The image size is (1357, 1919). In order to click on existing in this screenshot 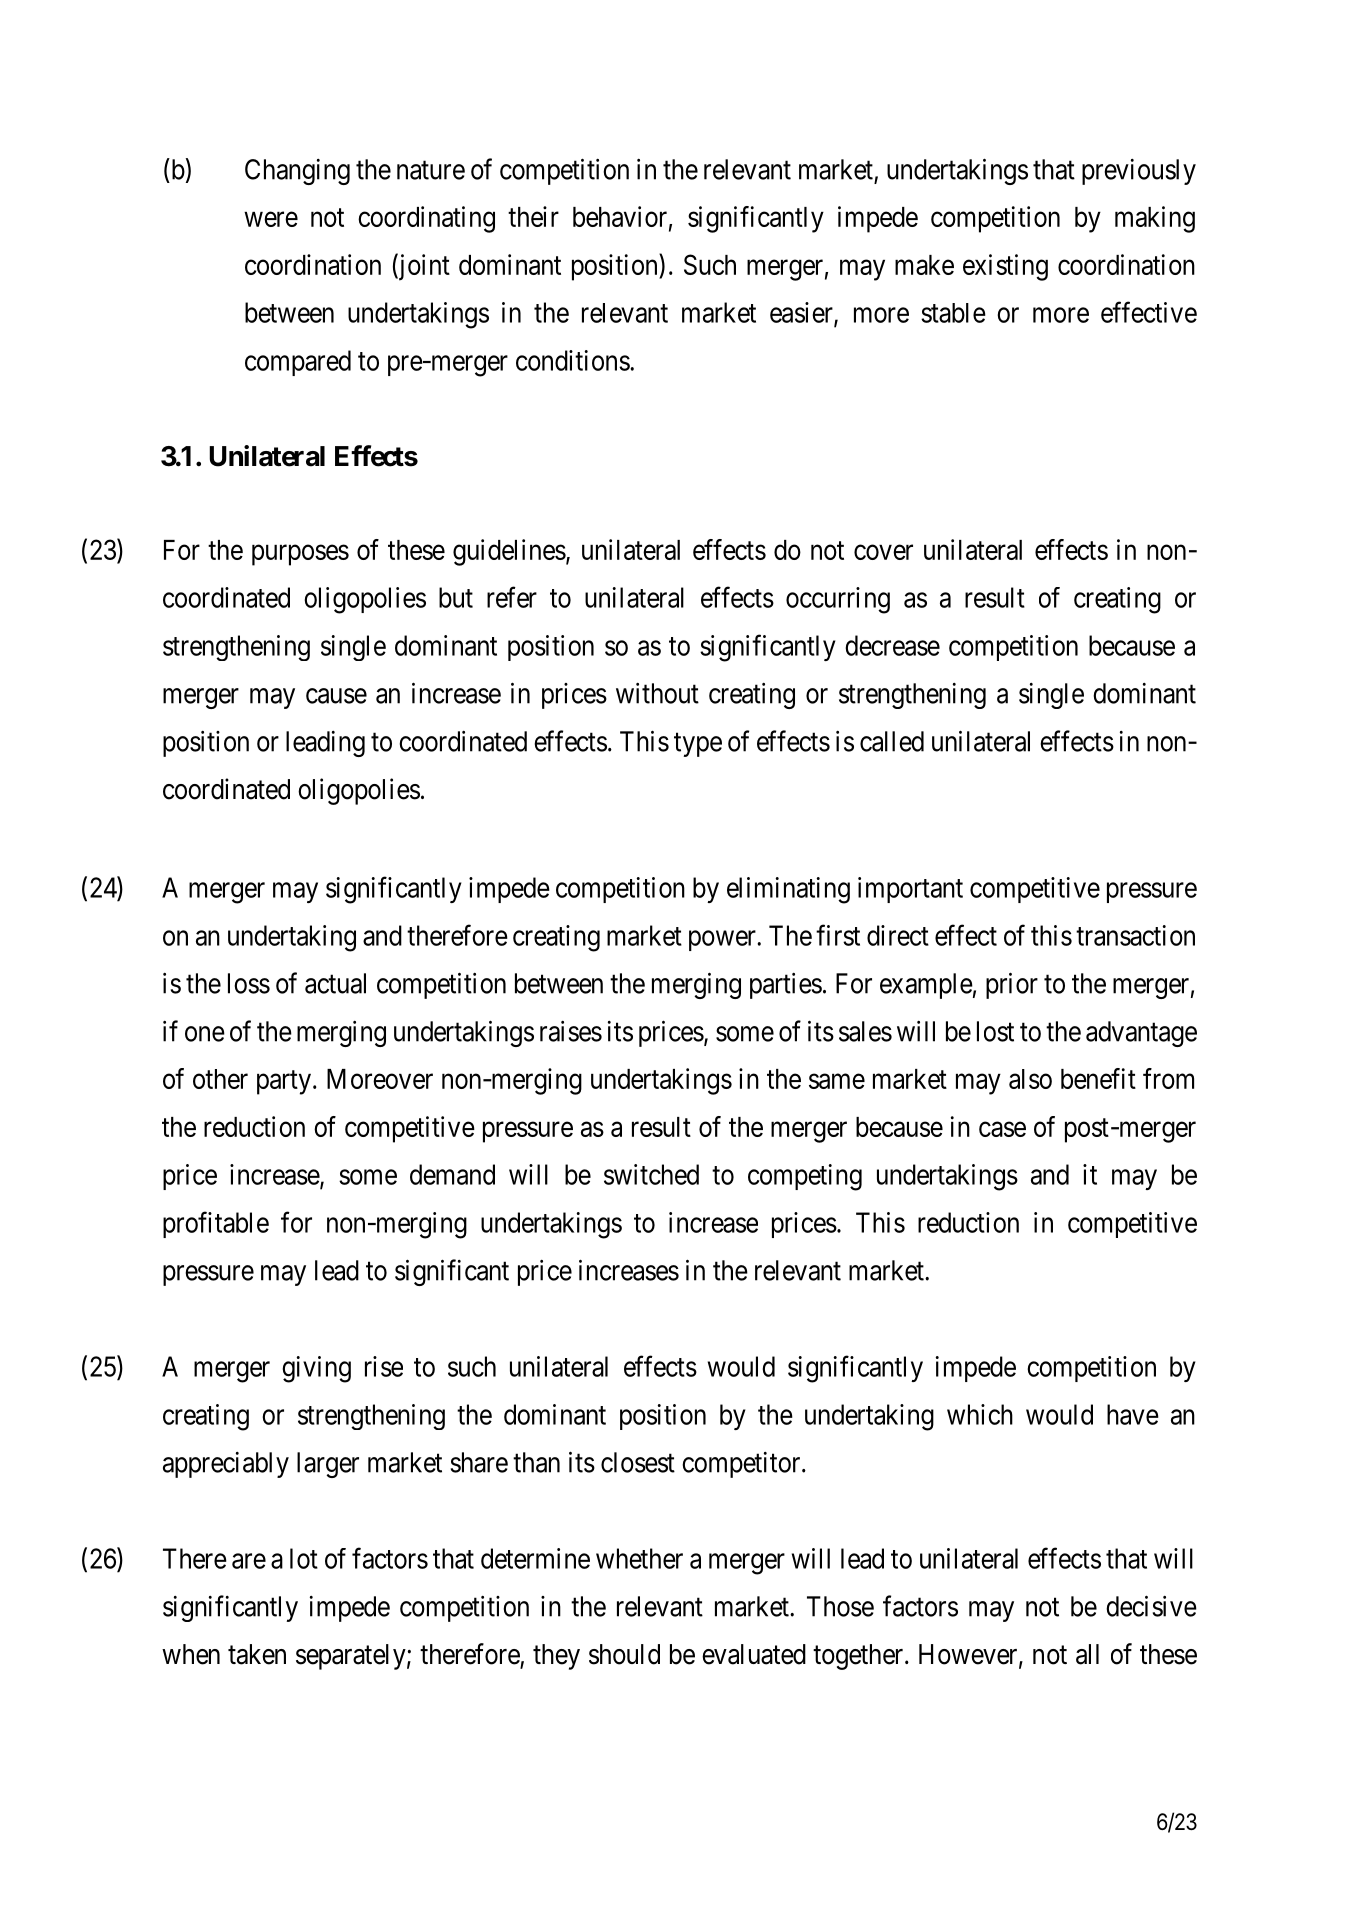, I will do `click(1005, 267)`.
